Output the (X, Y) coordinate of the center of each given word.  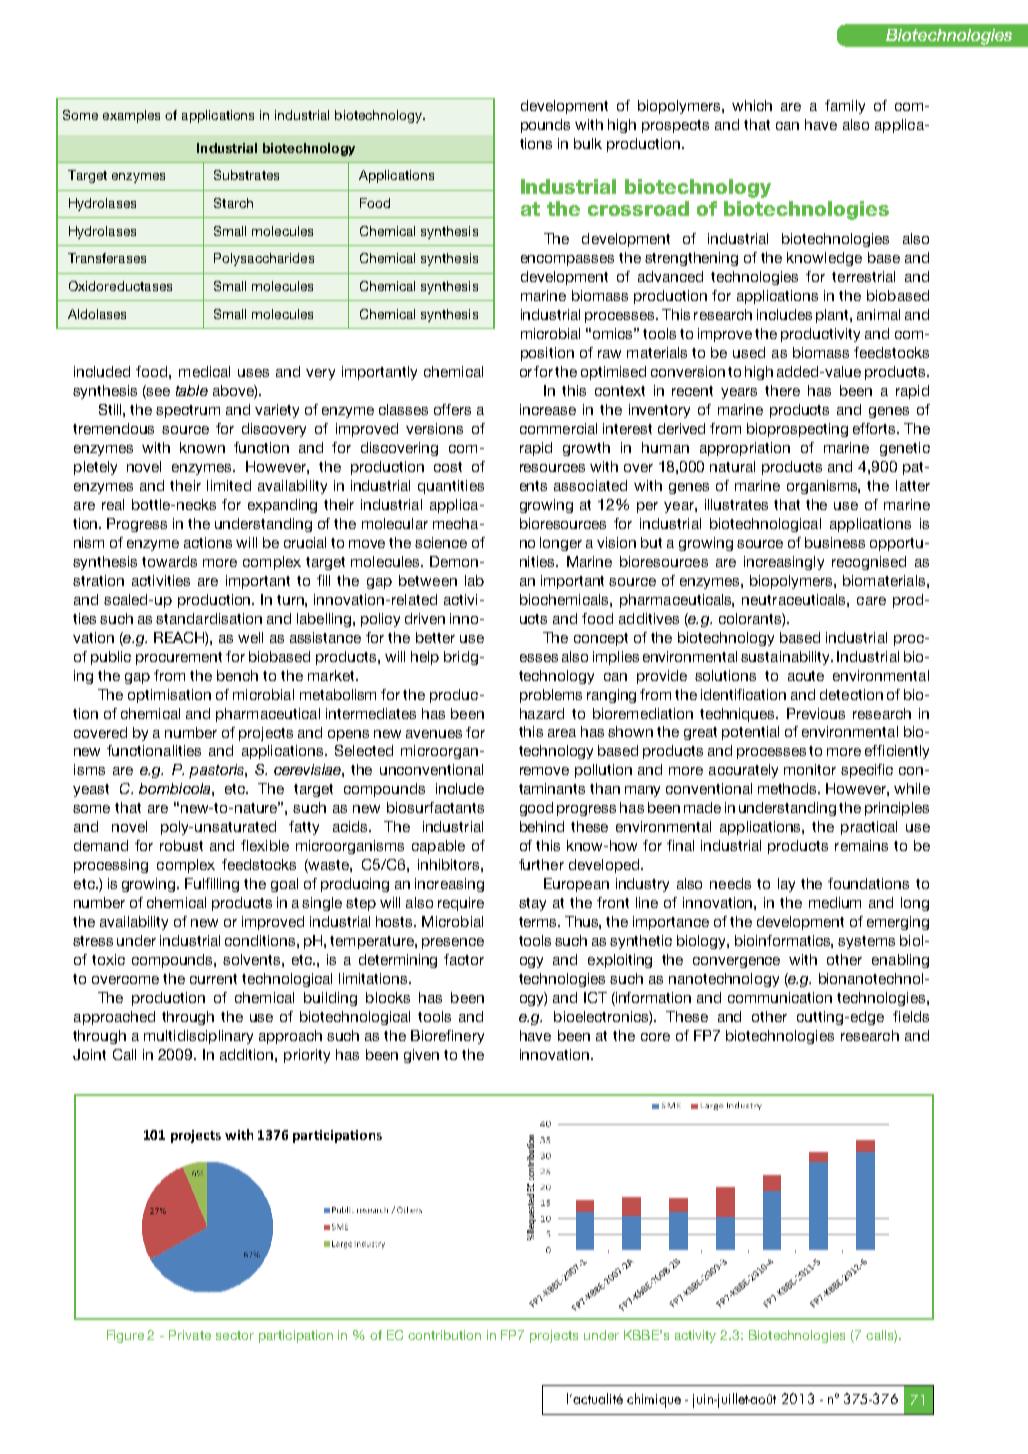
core (655, 1037)
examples (131, 116)
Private (190, 1335)
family (845, 107)
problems (551, 696)
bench (237, 675)
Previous (816, 713)
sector (235, 1335)
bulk (588, 143)
